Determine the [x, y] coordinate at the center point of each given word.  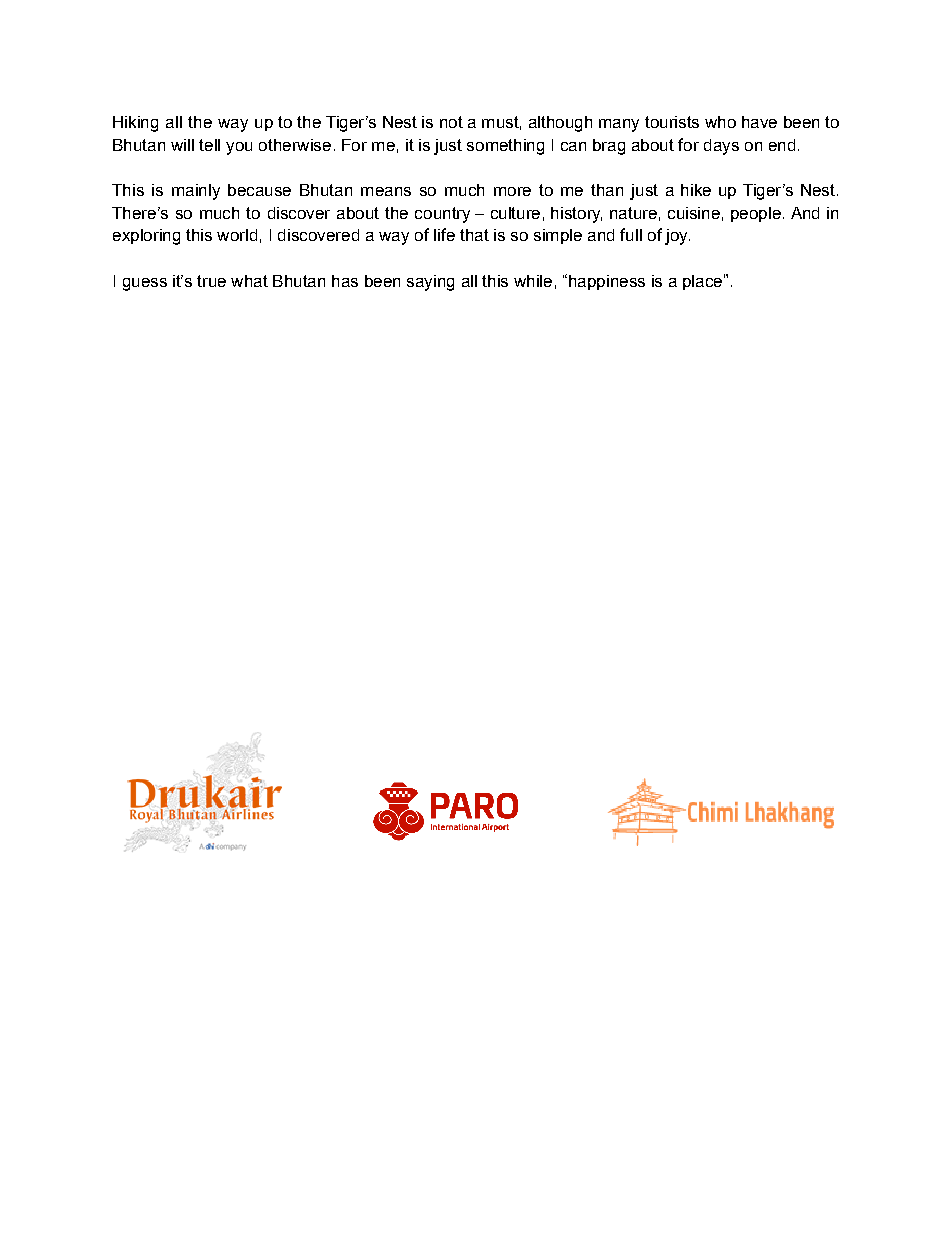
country [442, 215]
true [211, 281]
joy [677, 237]
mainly [196, 192]
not [451, 122]
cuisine [694, 213]
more [512, 191]
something [505, 147]
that [474, 235]
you [239, 148]
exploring [146, 237]
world [237, 235]
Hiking [135, 124]
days [721, 147]
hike [696, 190]
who [720, 122]
